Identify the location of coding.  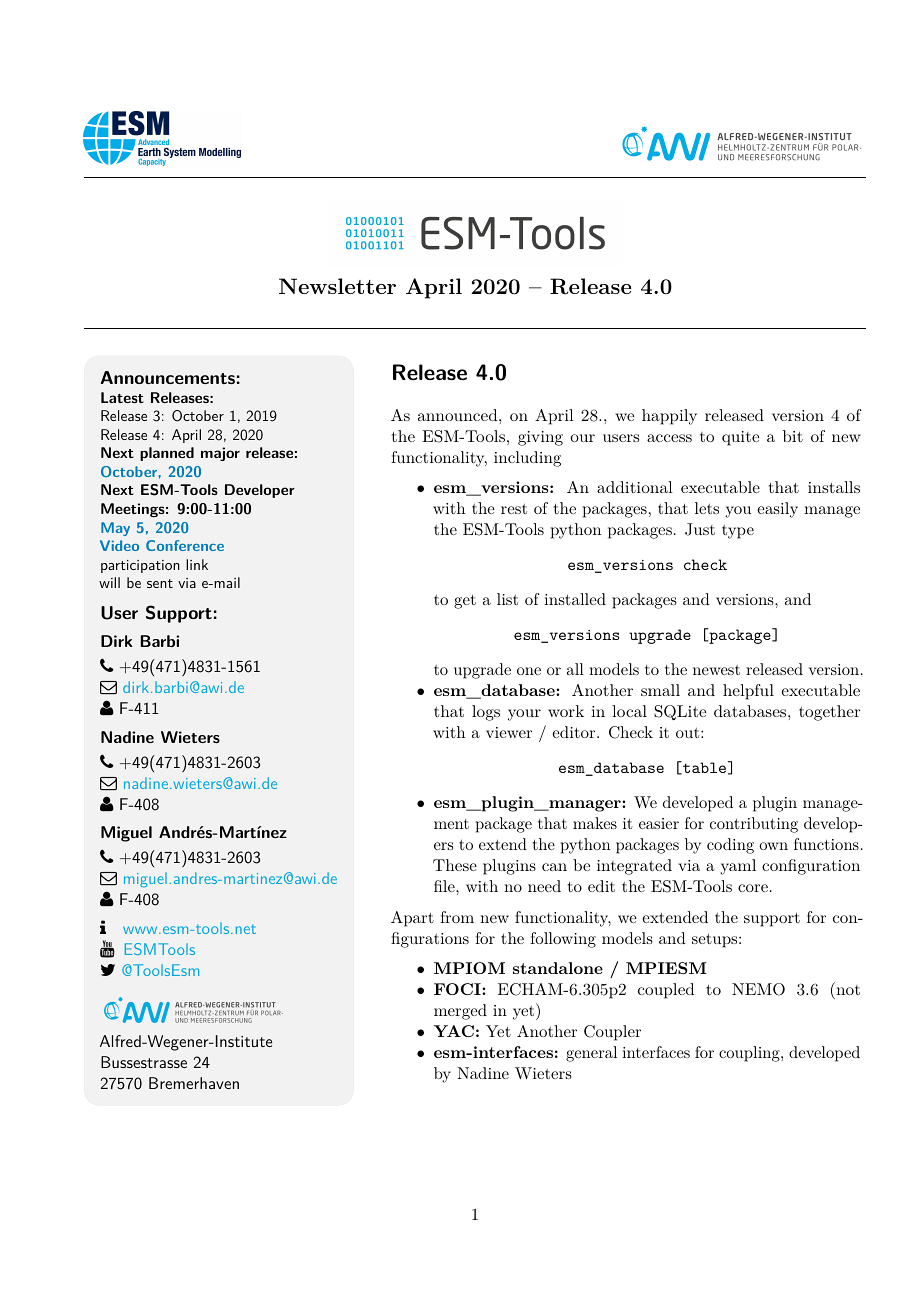
(730, 846).
